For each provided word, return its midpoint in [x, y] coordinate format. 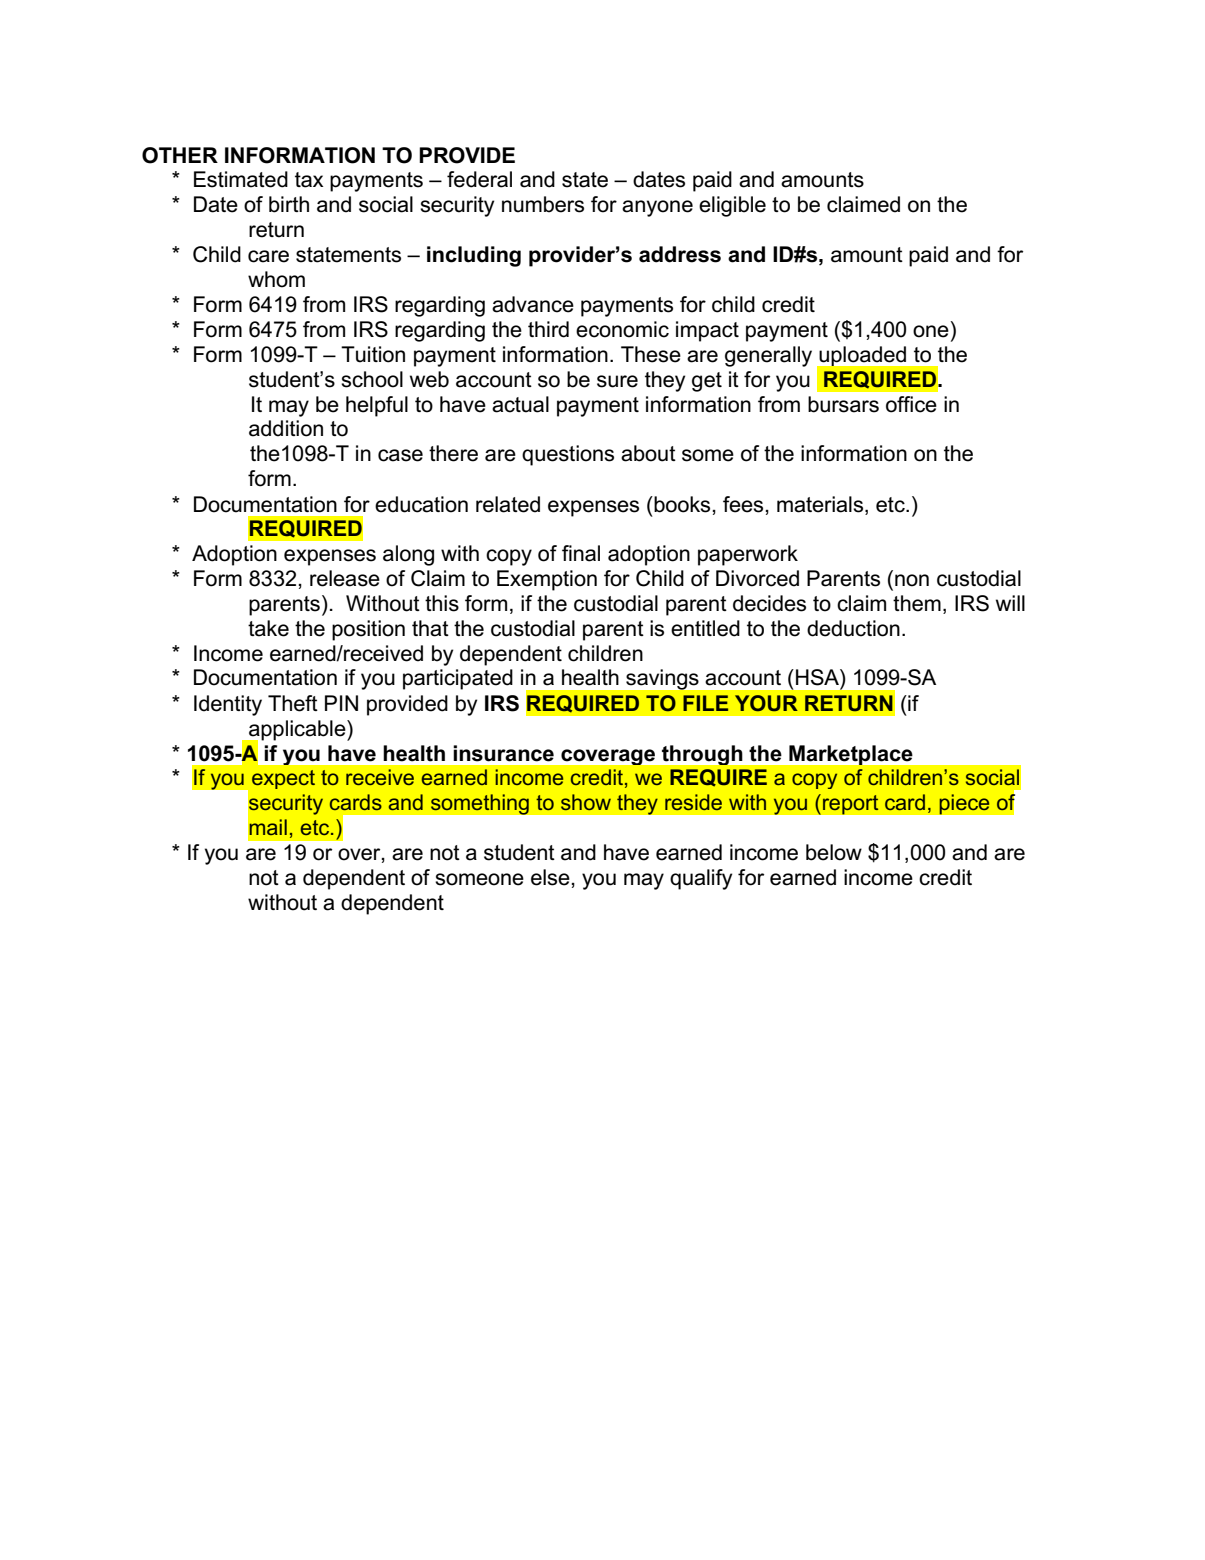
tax [309, 180]
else [550, 877]
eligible [732, 206]
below [834, 852]
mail [268, 827]
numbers [543, 204]
